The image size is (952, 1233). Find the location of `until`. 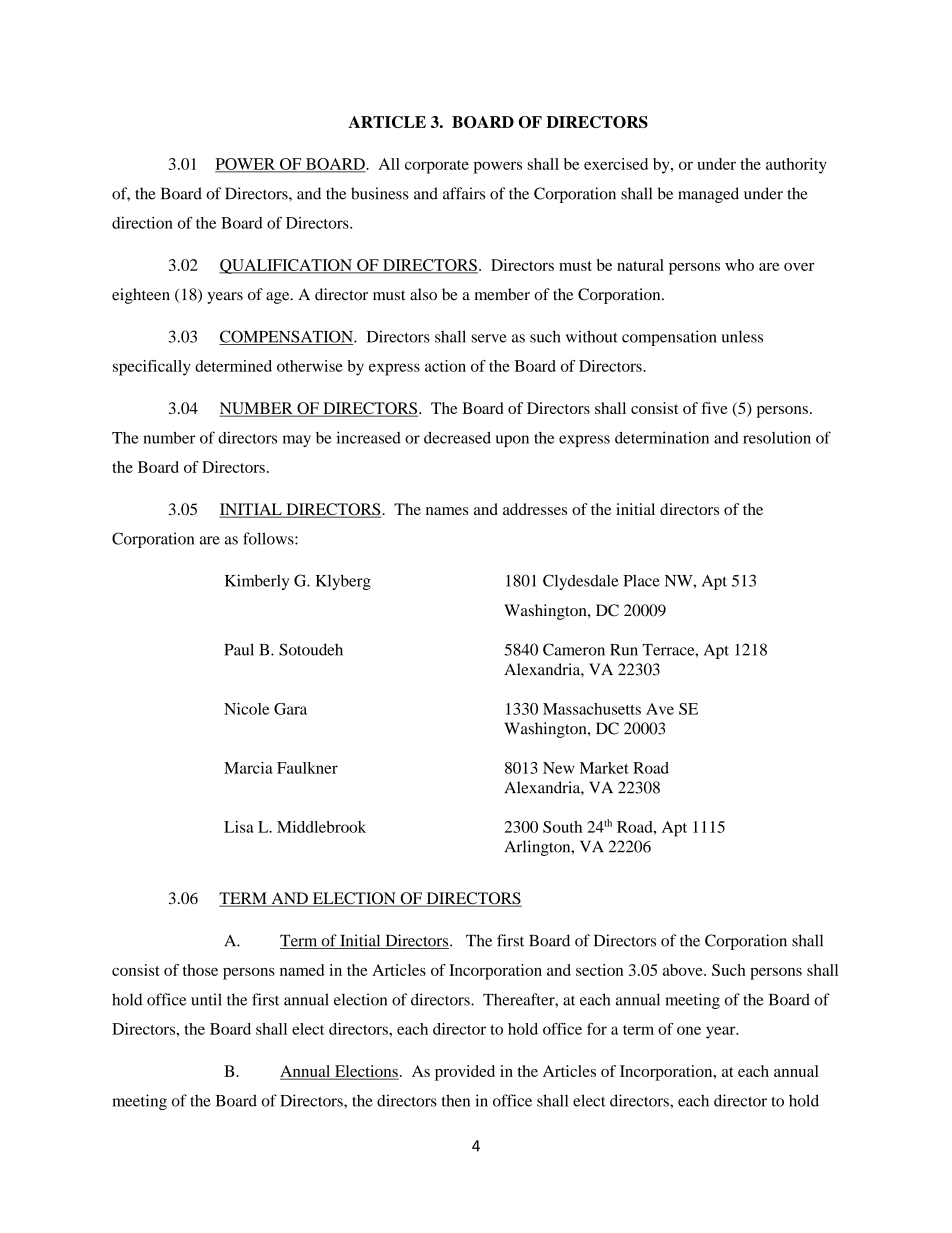

until is located at coordinates (206, 999).
